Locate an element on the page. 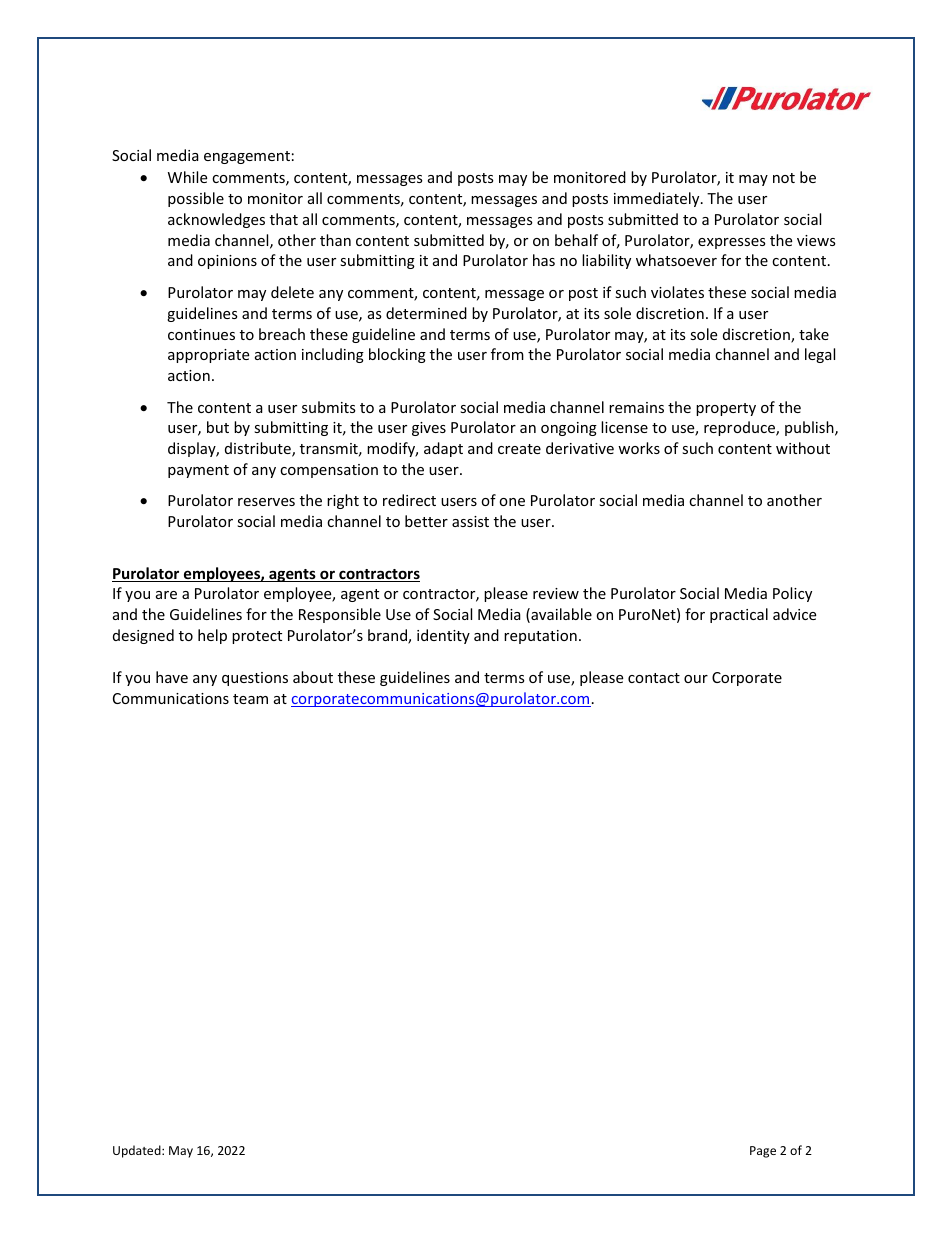 The image size is (952, 1233). Updated is located at coordinates (138, 1151).
